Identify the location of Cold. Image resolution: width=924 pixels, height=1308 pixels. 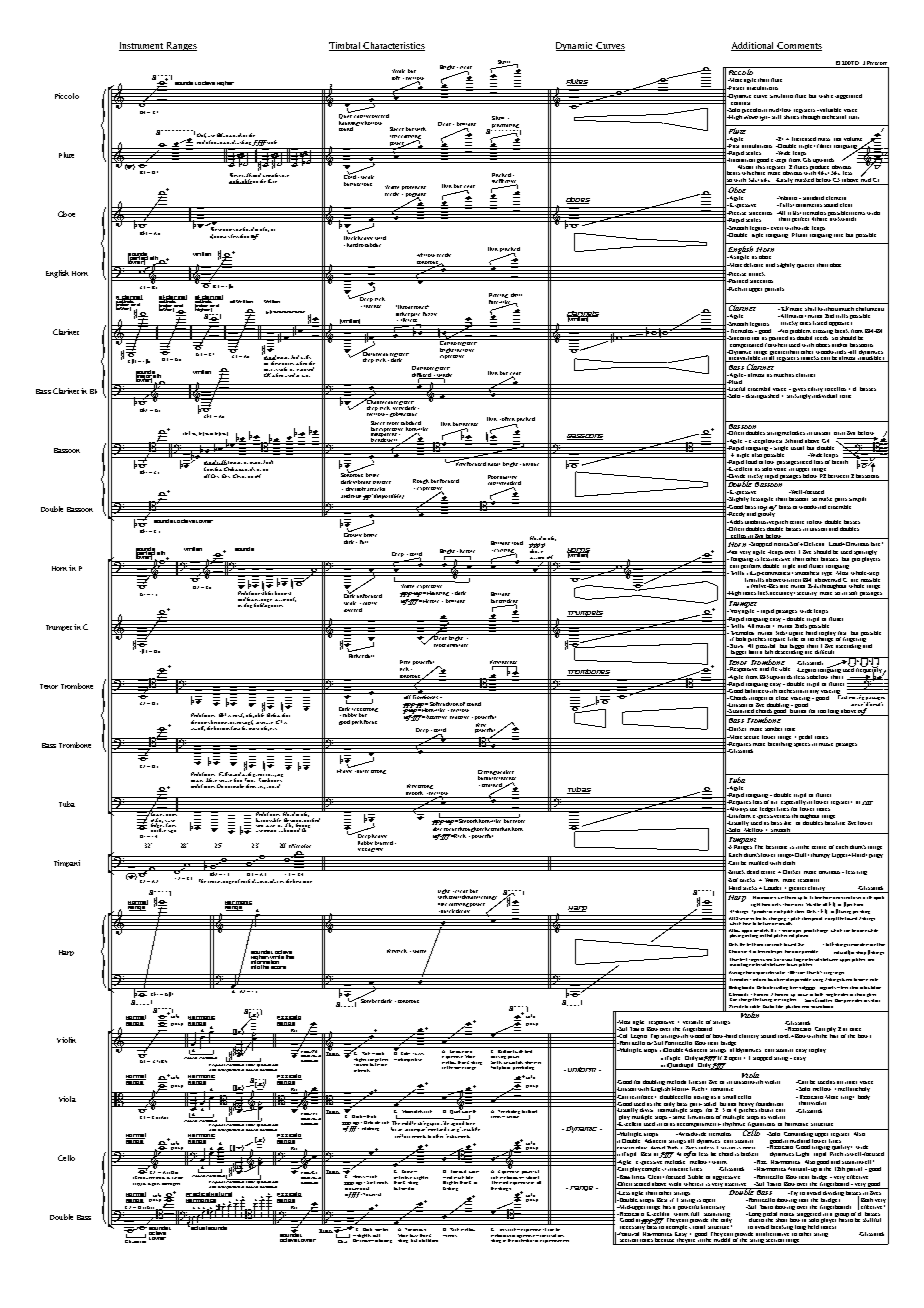
(350, 176).
